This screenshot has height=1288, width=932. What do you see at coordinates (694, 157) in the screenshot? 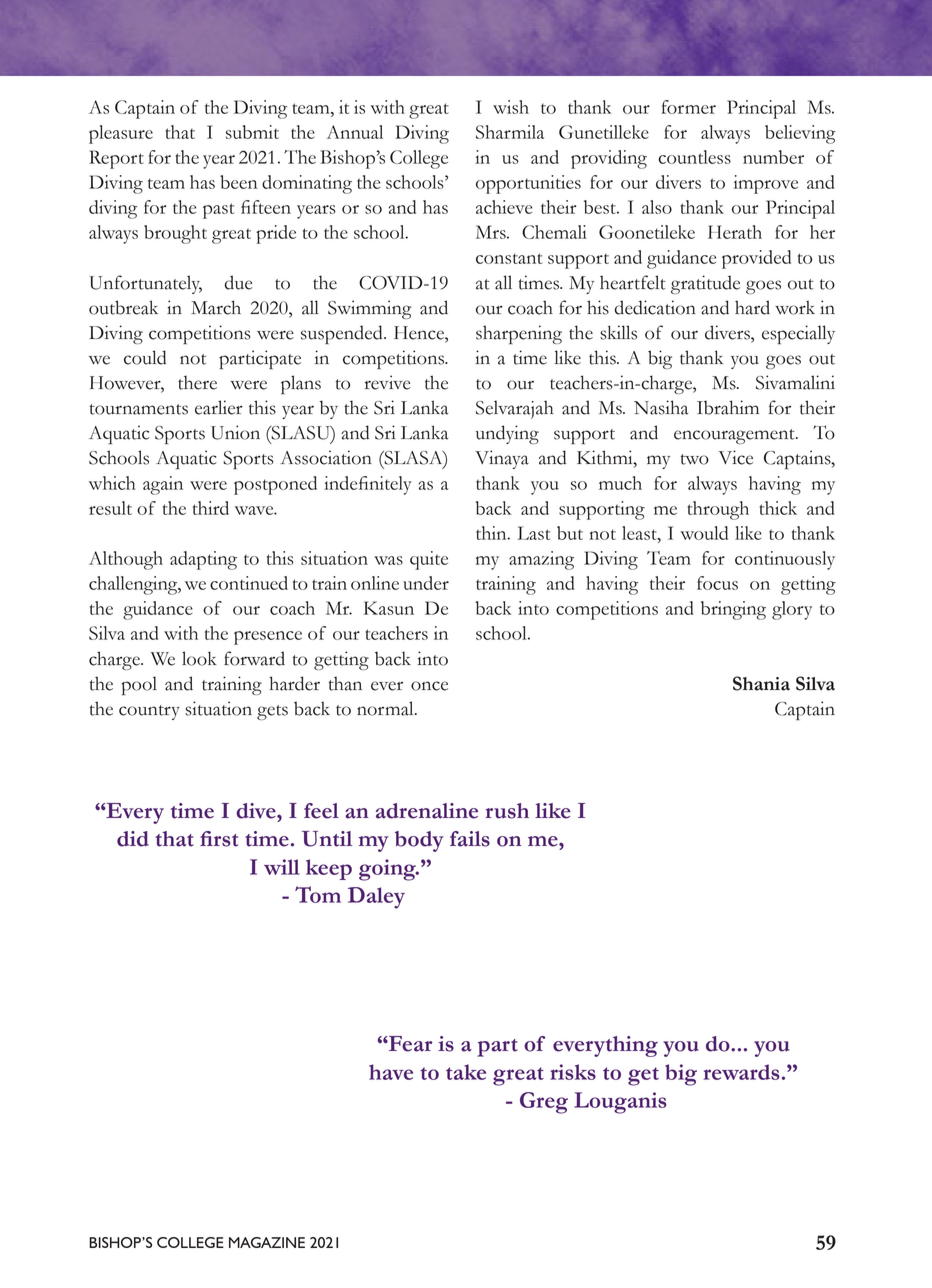
I see `countless` at bounding box center [694, 157].
